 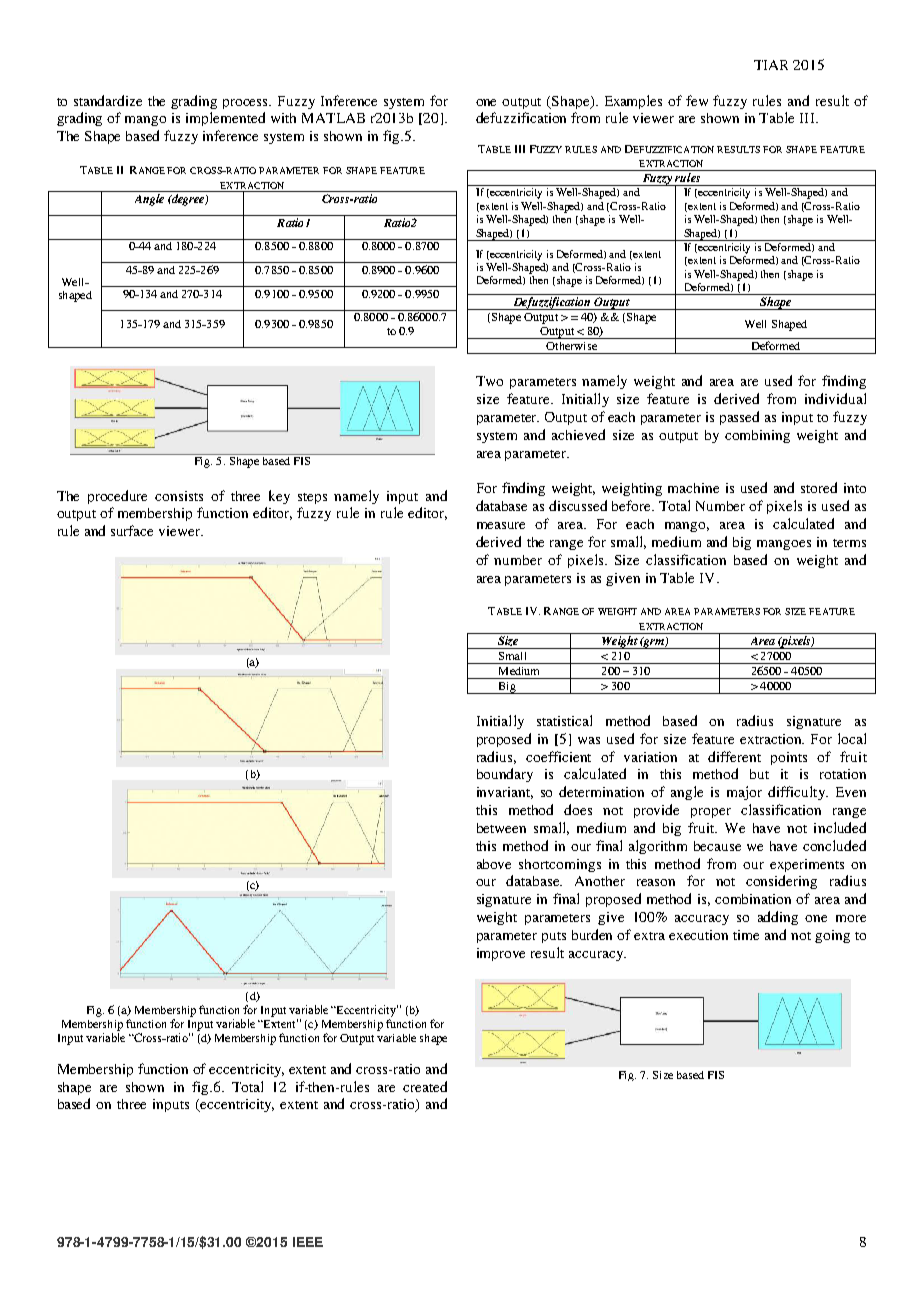 What do you see at coordinates (697, 100) in the document?
I see `few` at bounding box center [697, 100].
